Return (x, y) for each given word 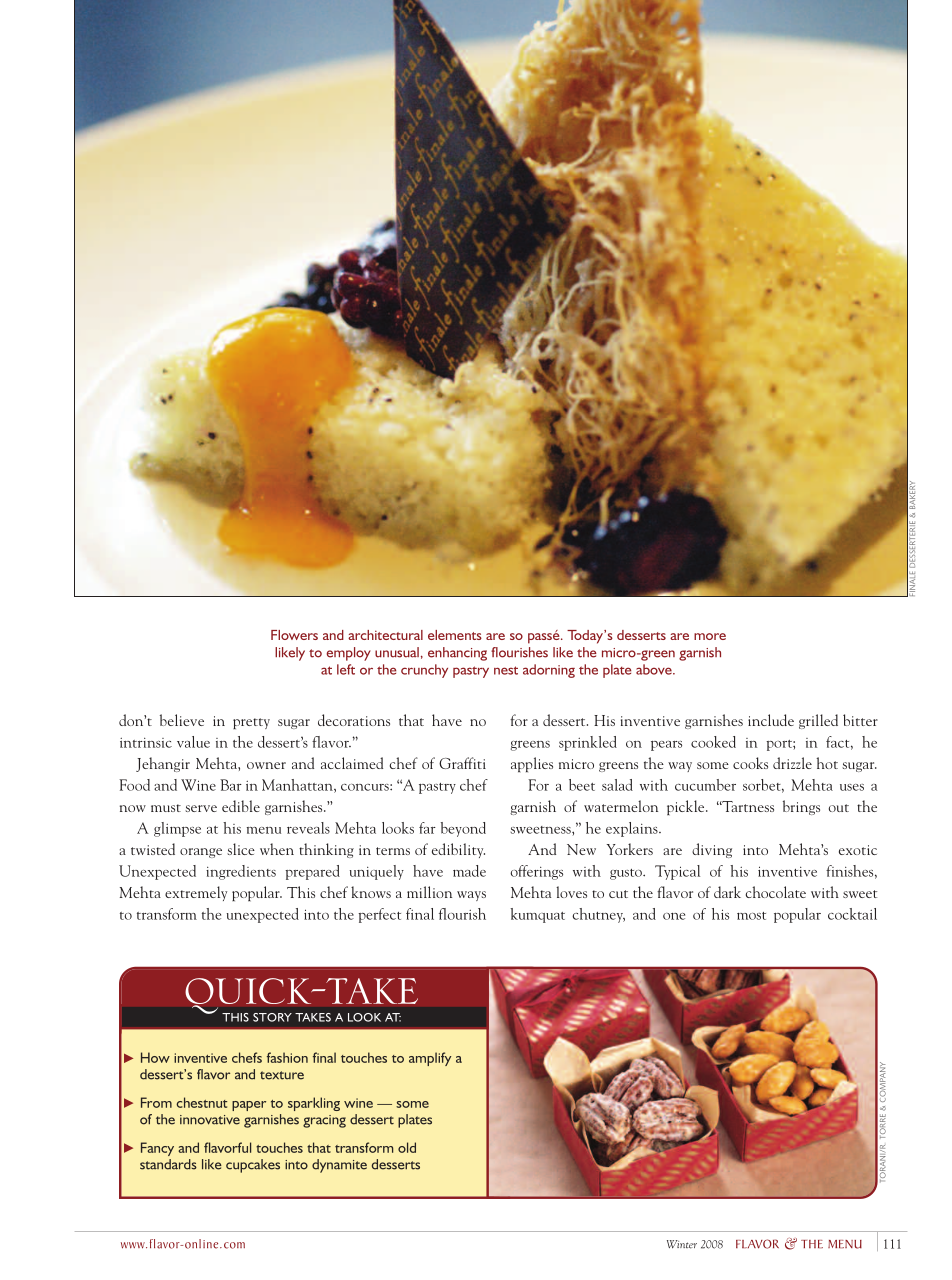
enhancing (457, 654)
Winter (682, 1244)
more (710, 636)
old (407, 1147)
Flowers (294, 635)
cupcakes (253, 1166)
